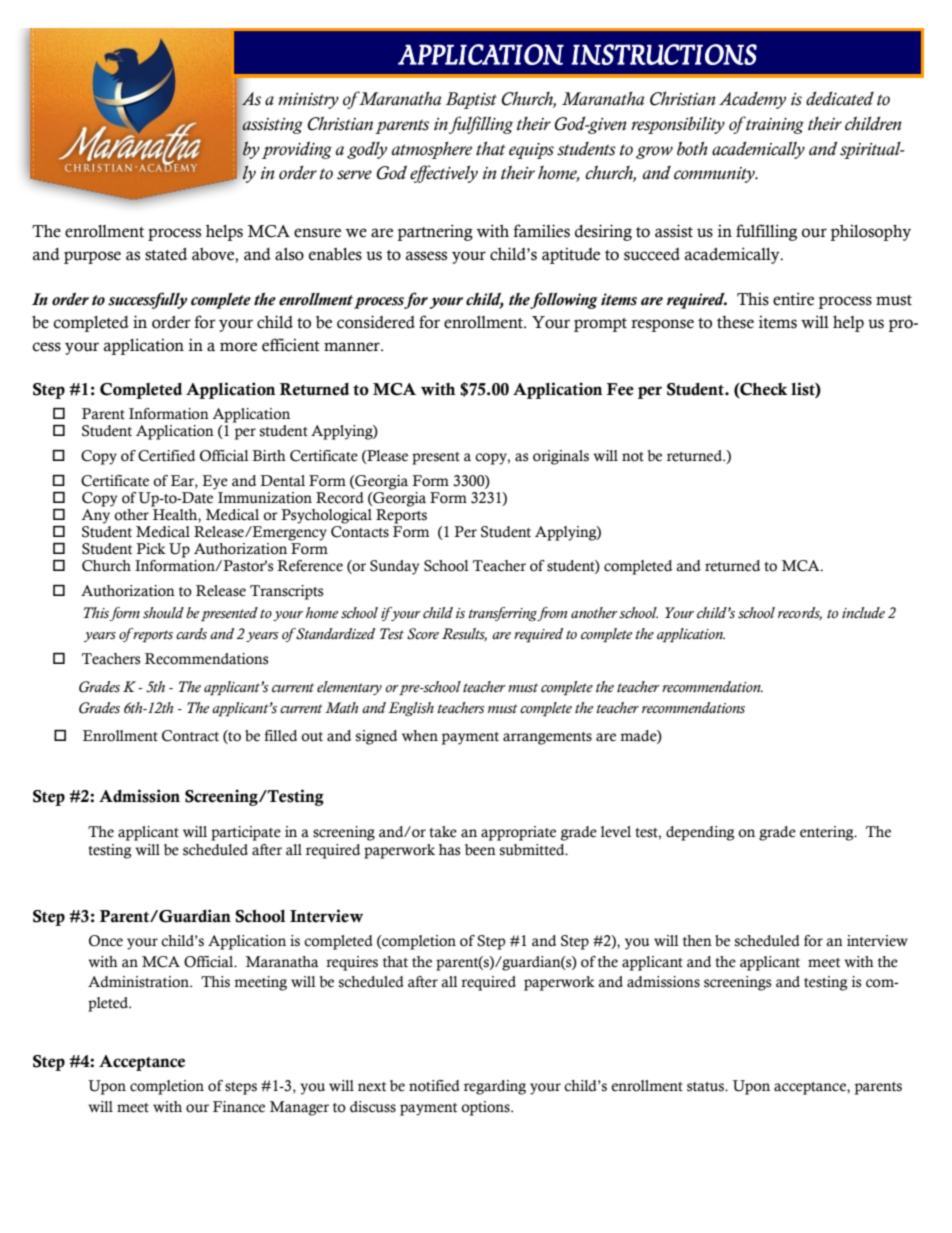 The height and width of the document is (1233, 952). I want to click on participate, so click(246, 833).
